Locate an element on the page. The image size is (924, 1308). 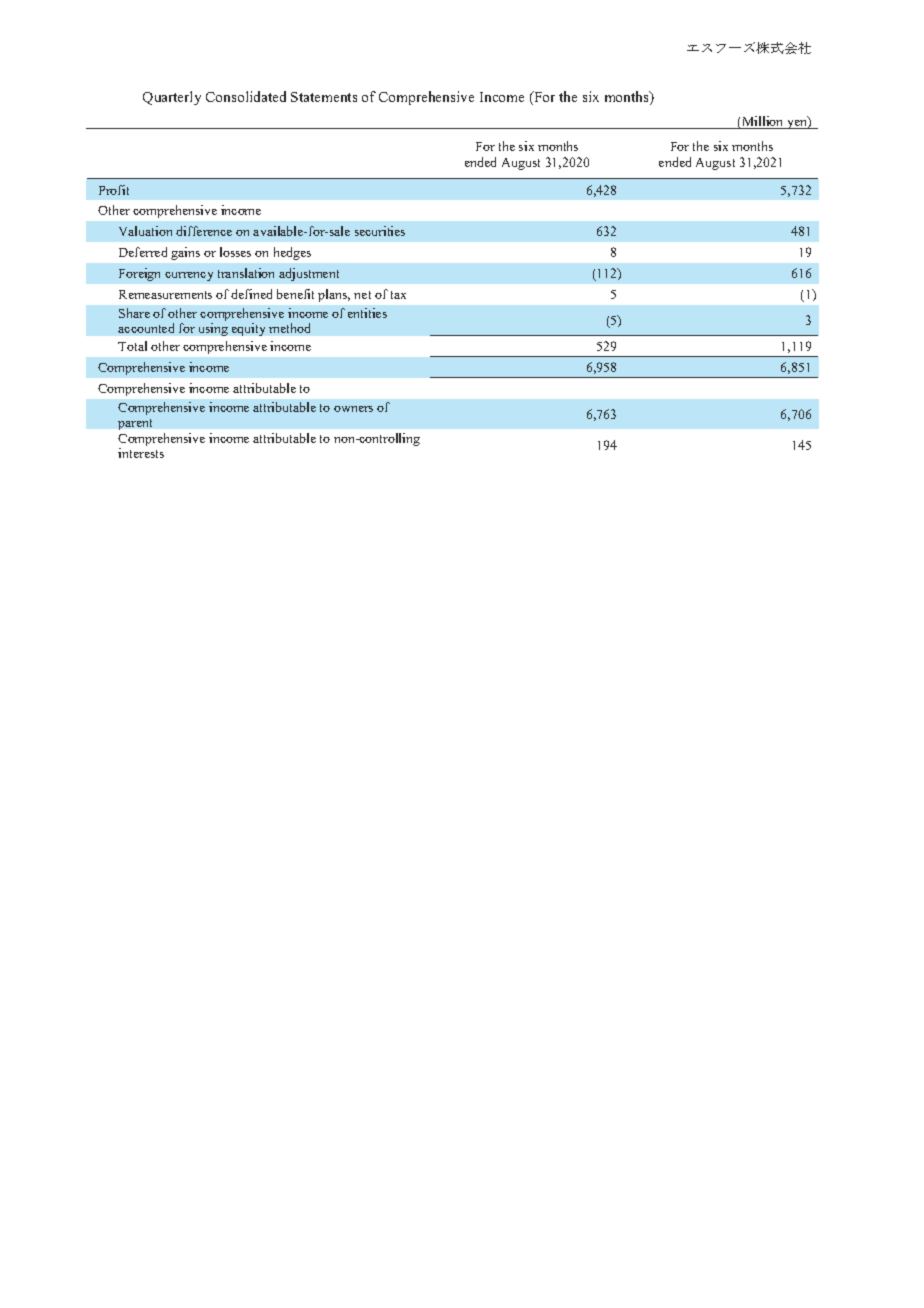
Million is located at coordinates (763, 122).
